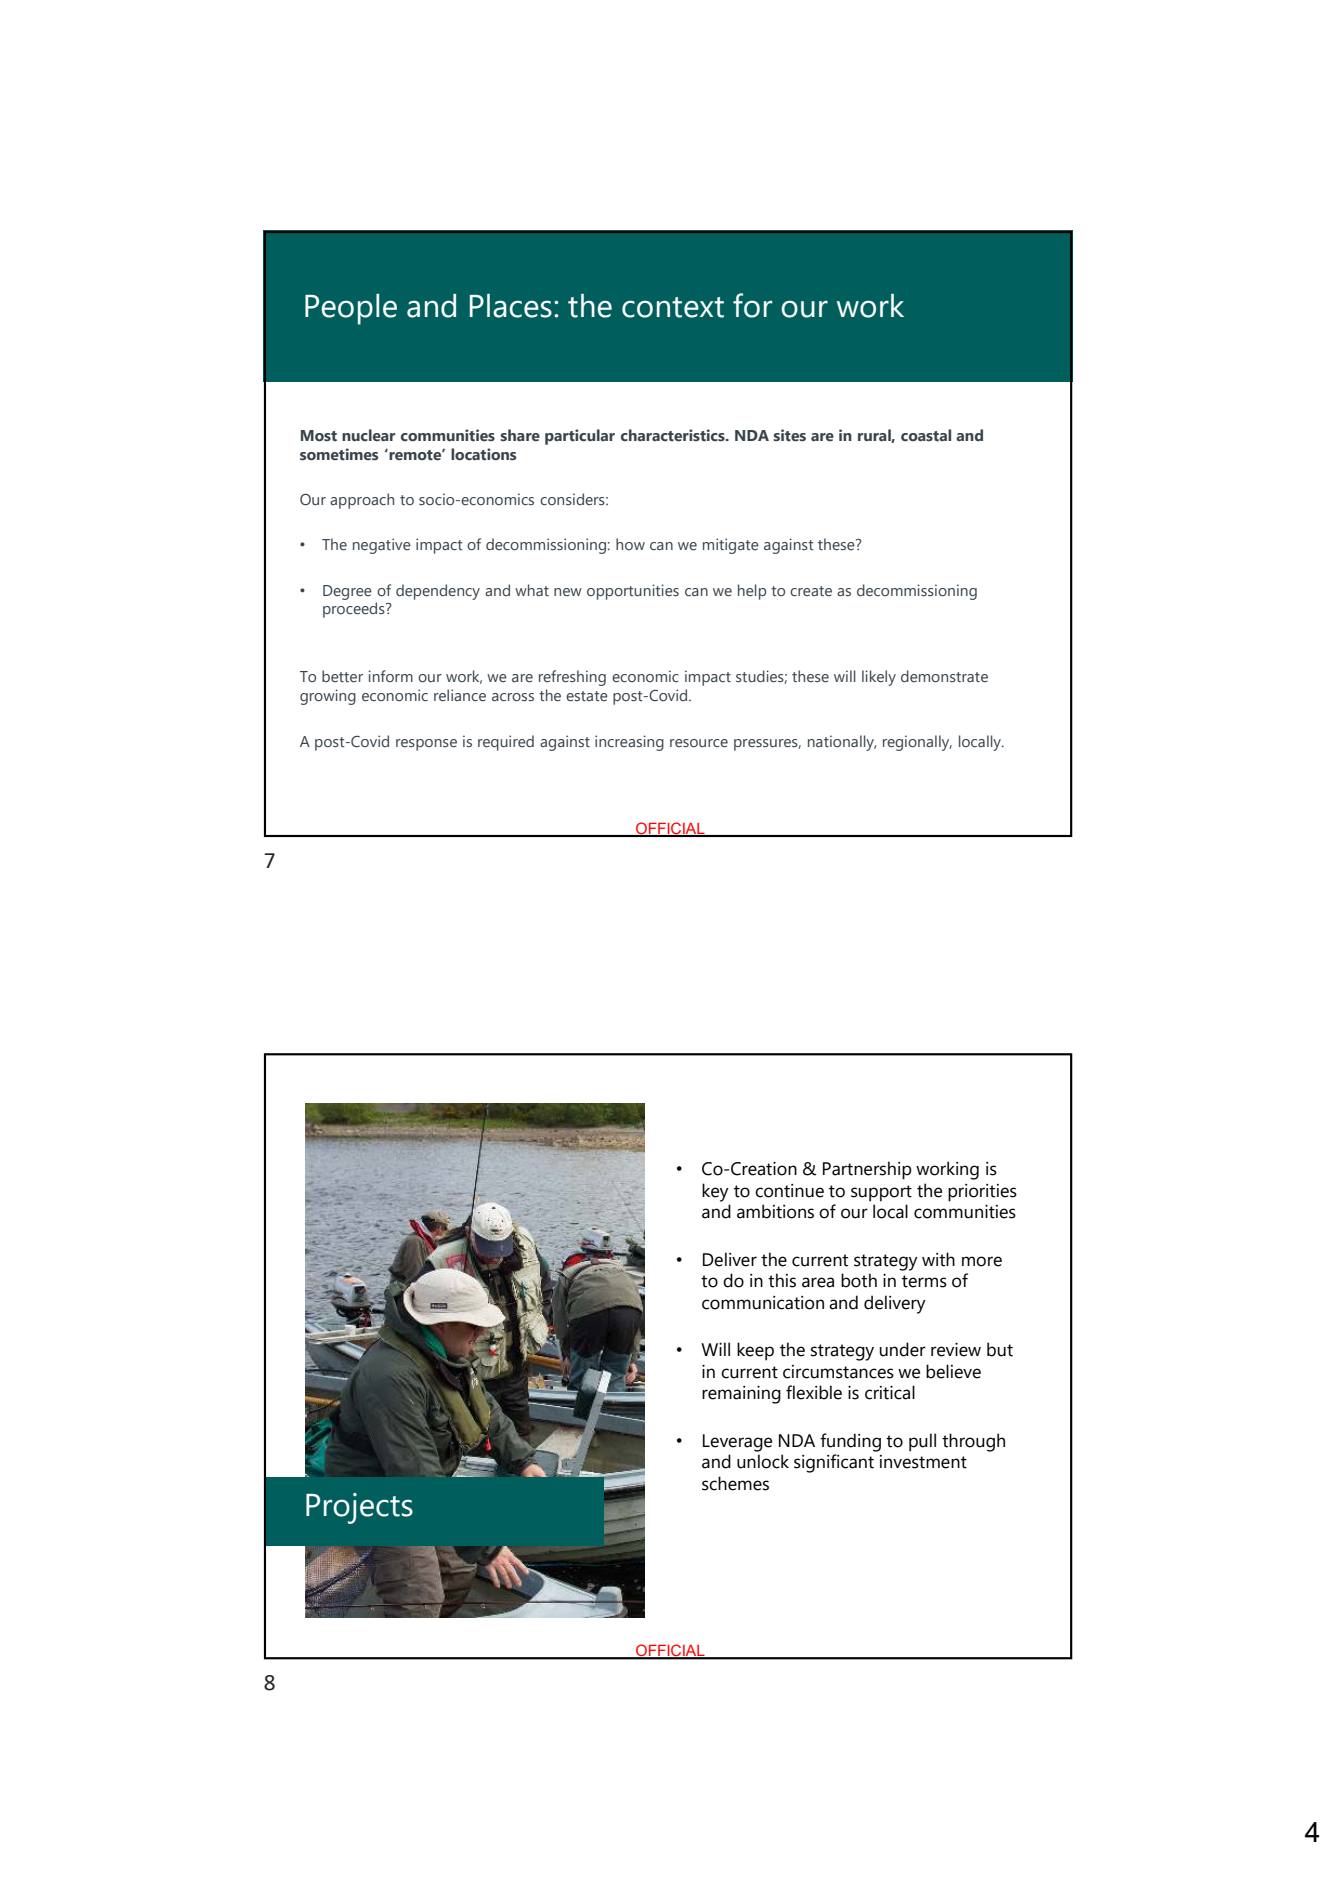  What do you see at coordinates (926, 435) in the image?
I see `coastal` at bounding box center [926, 435].
